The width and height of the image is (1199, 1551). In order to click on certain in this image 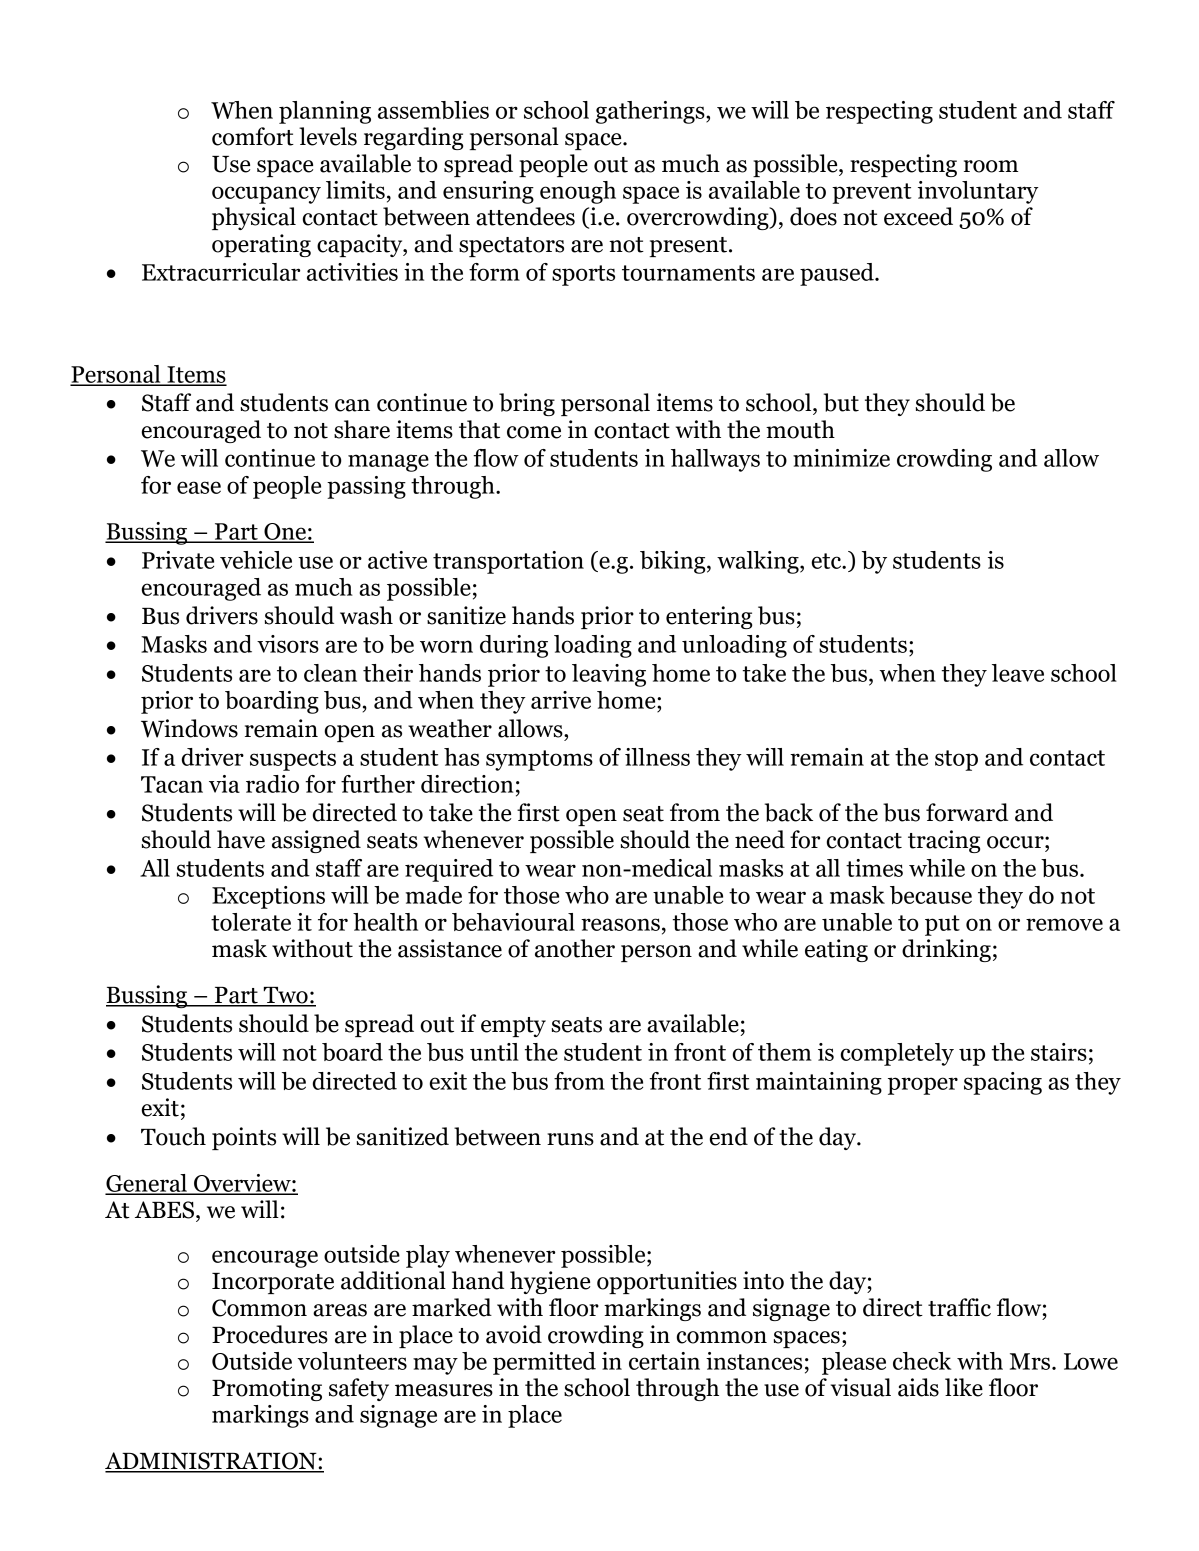, I will do `click(664, 1361)`.
